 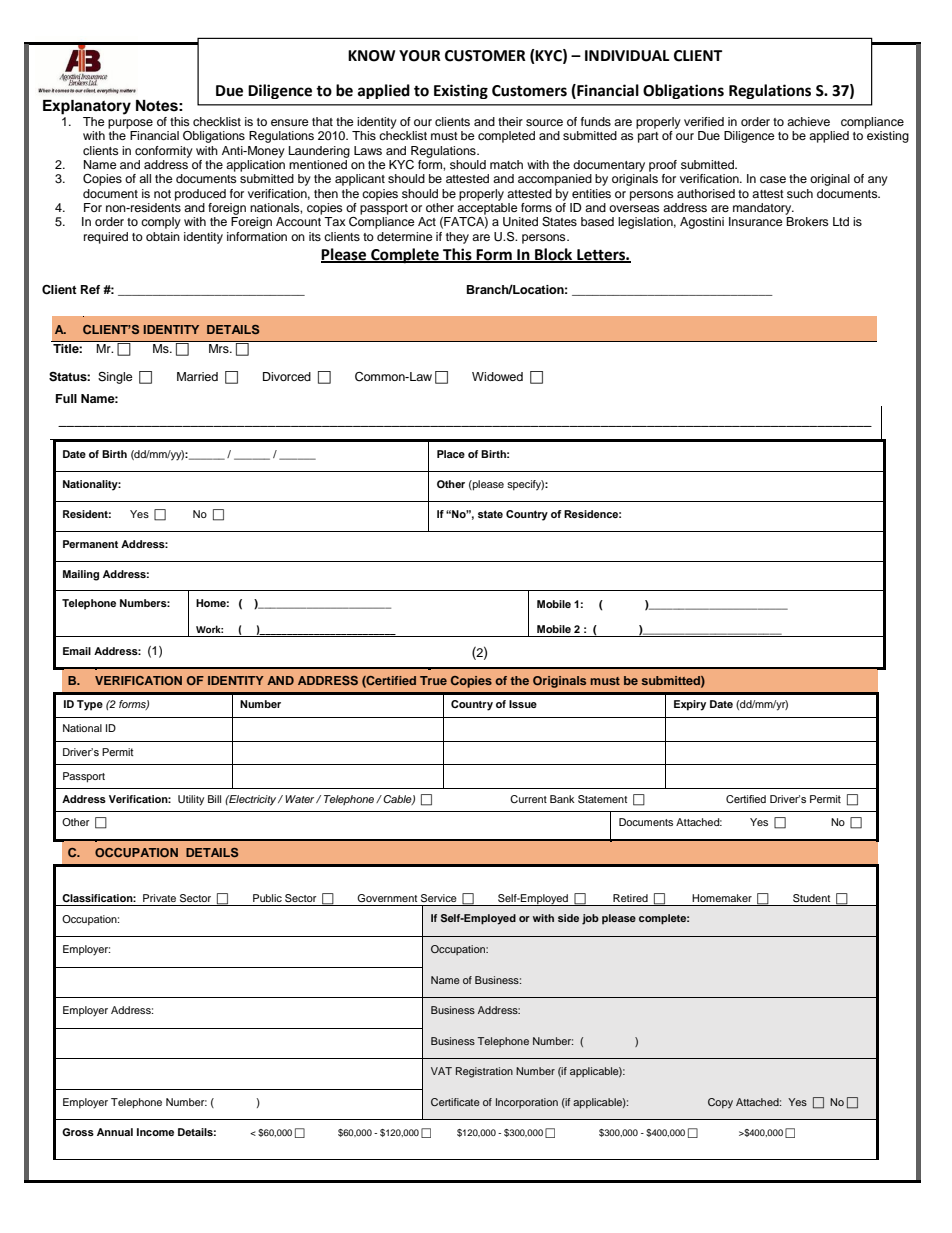 What do you see at coordinates (191, 800) in the screenshot?
I see `Utility` at bounding box center [191, 800].
